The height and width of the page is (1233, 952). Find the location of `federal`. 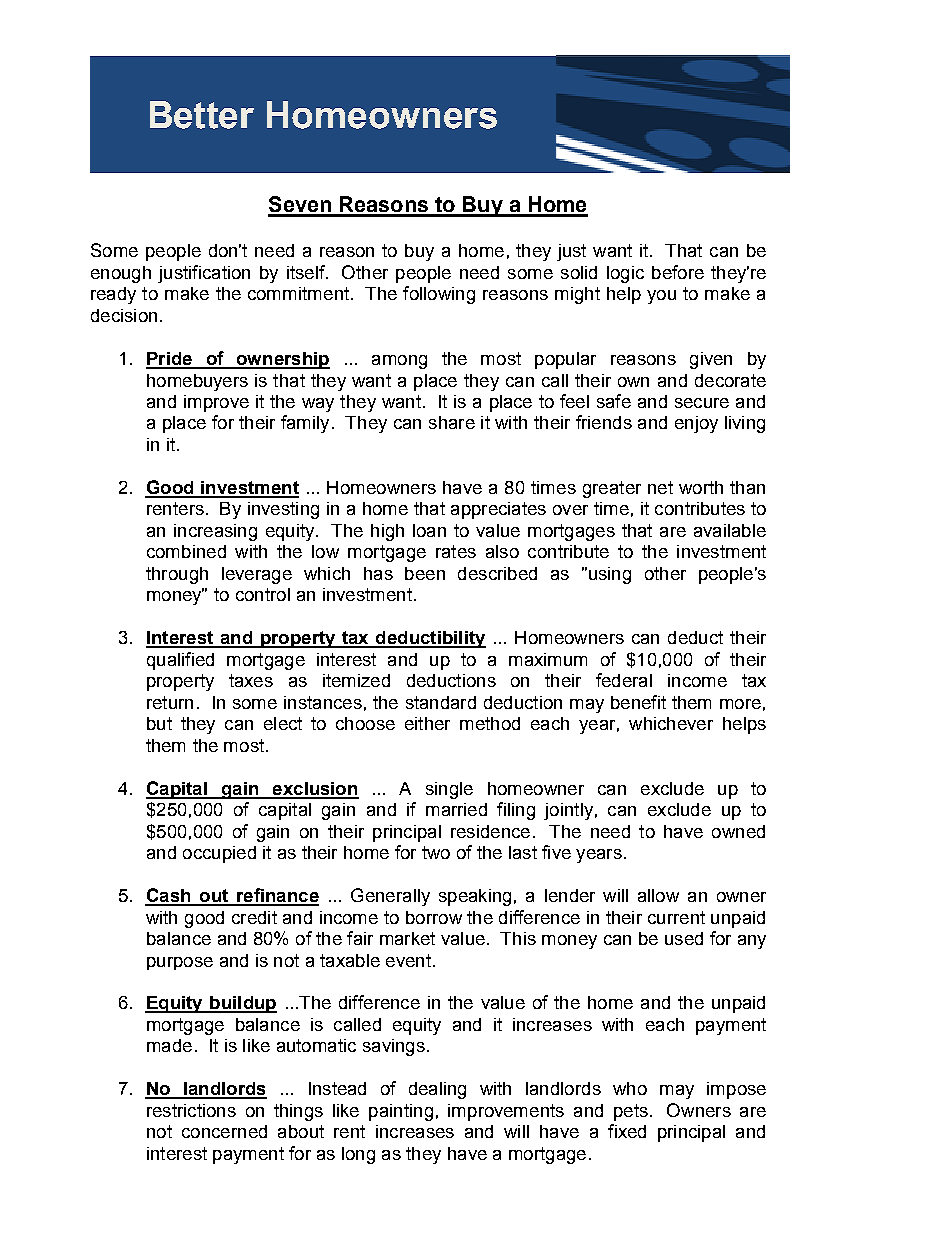

federal is located at coordinates (624, 680).
